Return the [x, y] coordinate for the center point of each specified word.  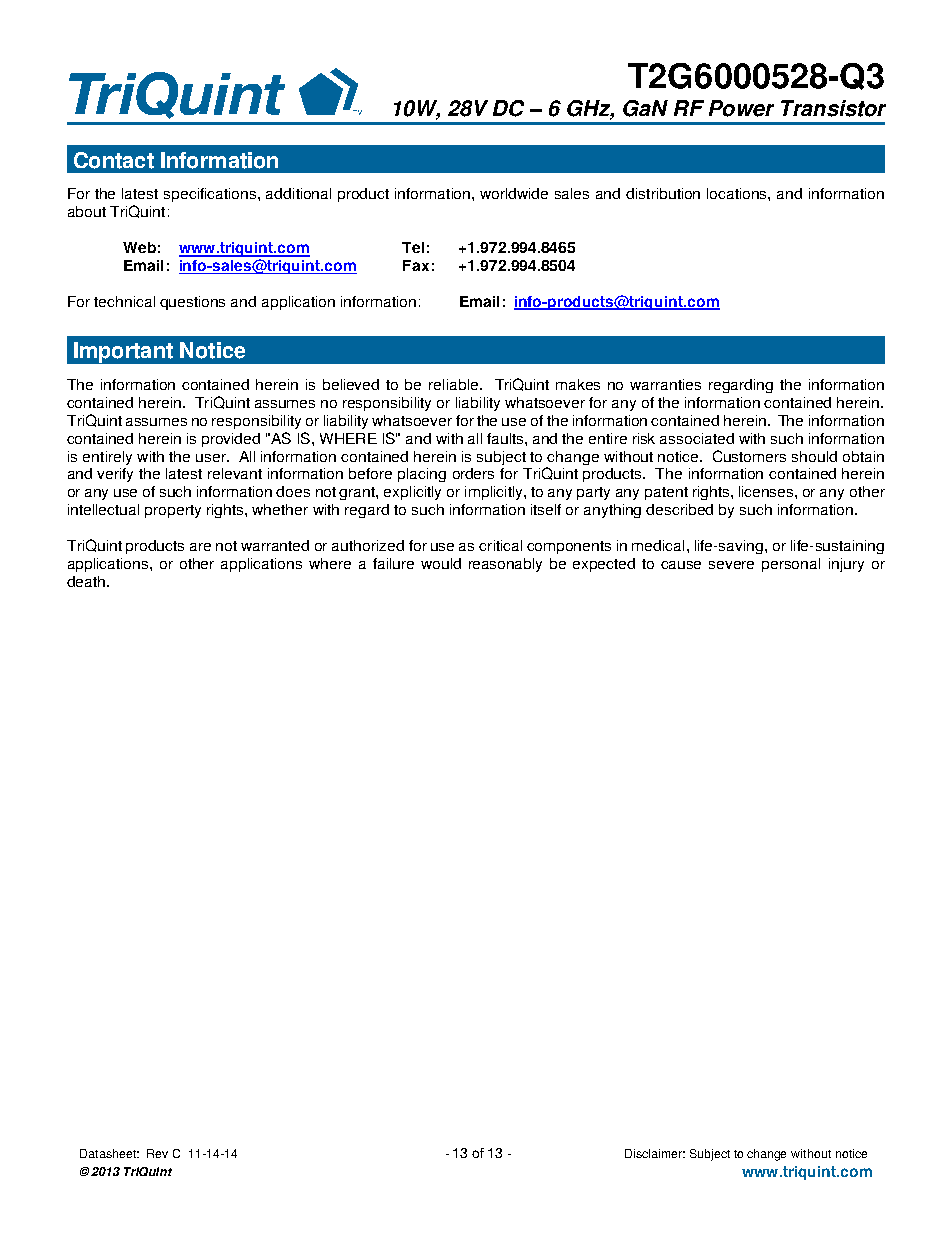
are [200, 547]
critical [500, 545]
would [441, 563]
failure [393, 563]
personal [791, 565]
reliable [455, 384]
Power [741, 108]
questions [192, 303]
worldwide [514, 193]
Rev [157, 1153]
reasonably [505, 565]
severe [731, 565]
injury [846, 565]
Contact [114, 160]
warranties [665, 384]
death [87, 581]
